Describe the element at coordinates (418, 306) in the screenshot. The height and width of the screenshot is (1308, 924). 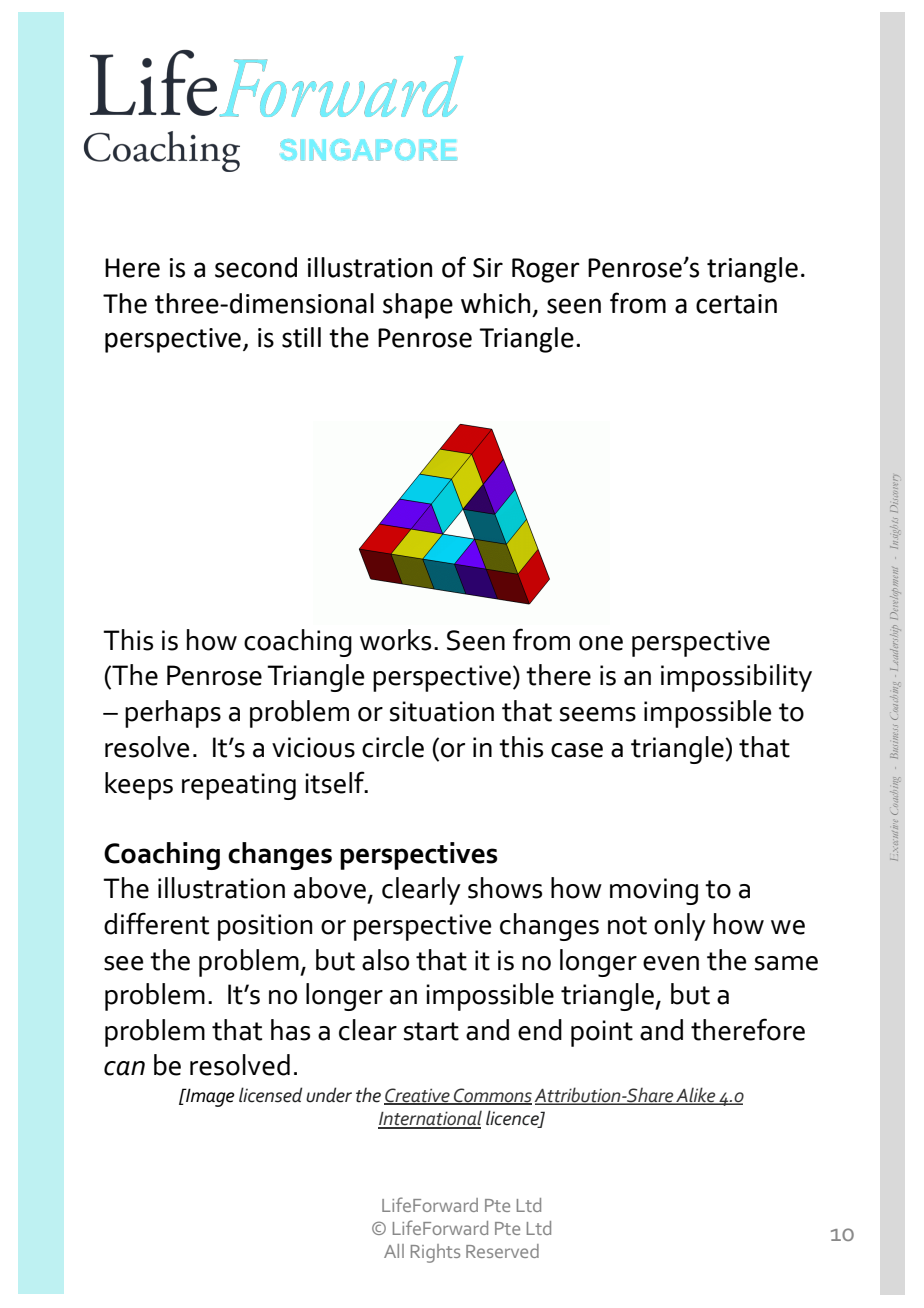
I see `shape` at that location.
